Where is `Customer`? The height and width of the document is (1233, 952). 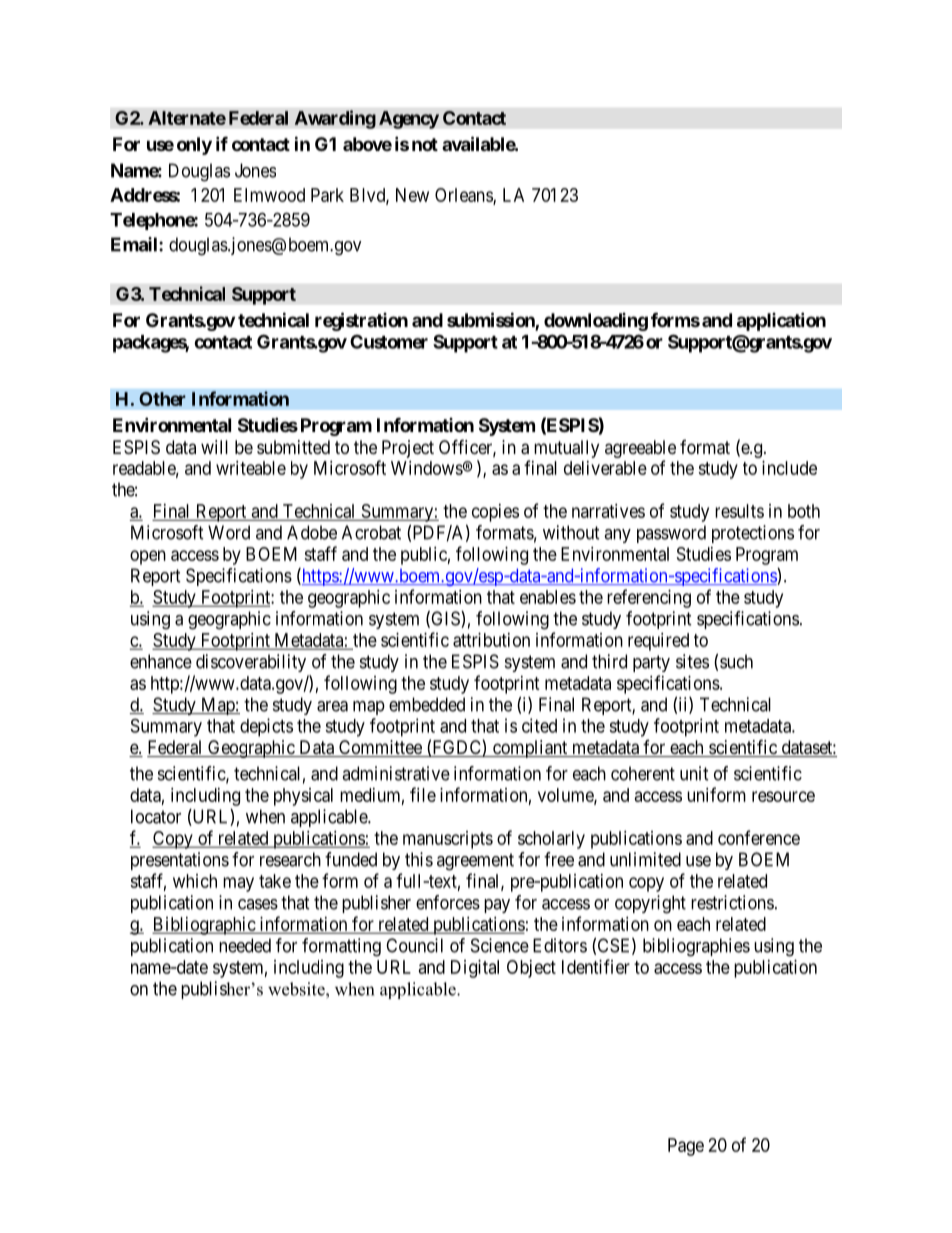
Customer is located at coordinates (389, 341).
